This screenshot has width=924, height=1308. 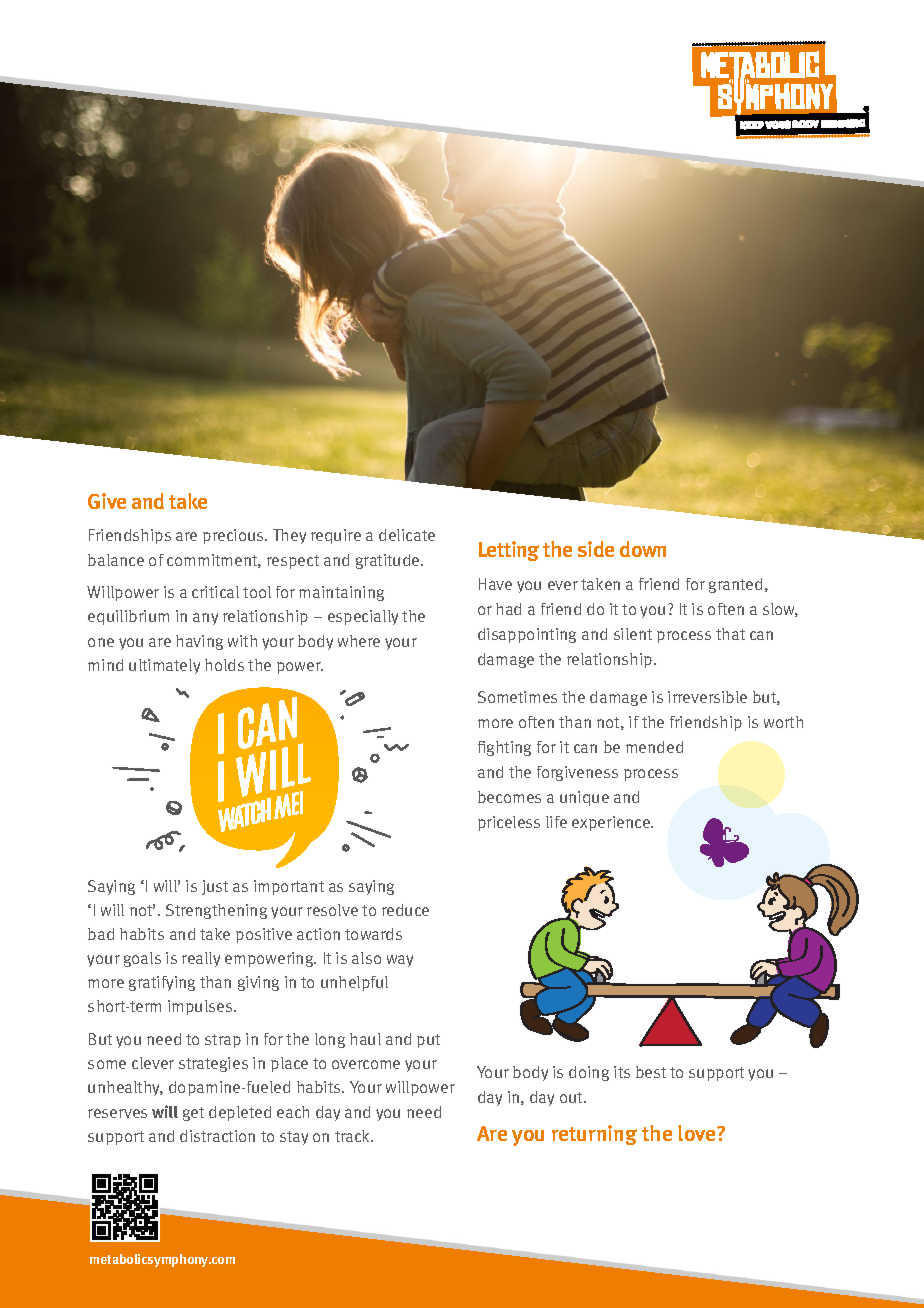 I want to click on precious, so click(x=234, y=536).
